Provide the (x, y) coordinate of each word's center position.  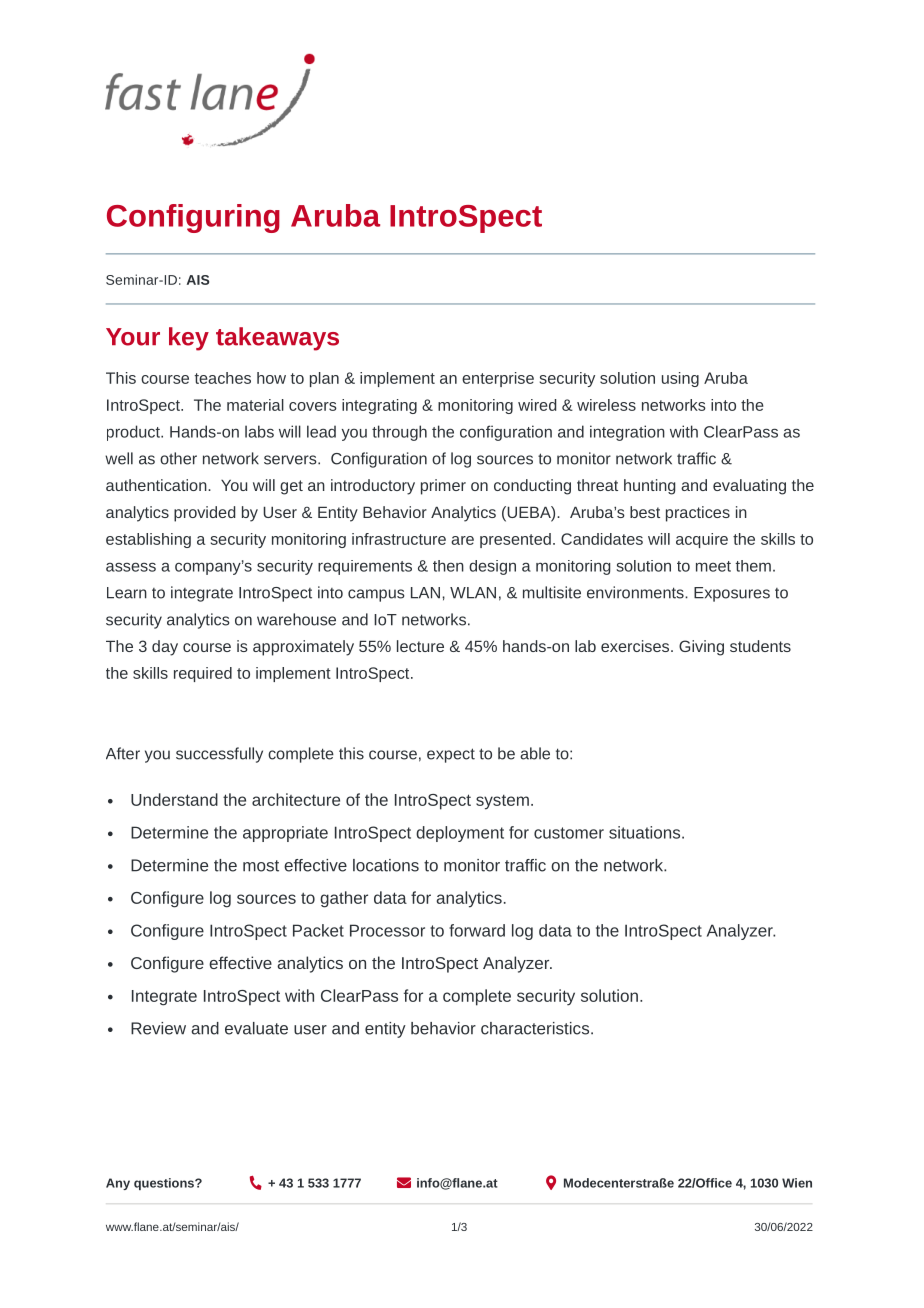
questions (165, 1184)
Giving (701, 648)
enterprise (498, 379)
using (680, 379)
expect (451, 755)
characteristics (536, 1028)
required (203, 674)
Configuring (193, 218)
